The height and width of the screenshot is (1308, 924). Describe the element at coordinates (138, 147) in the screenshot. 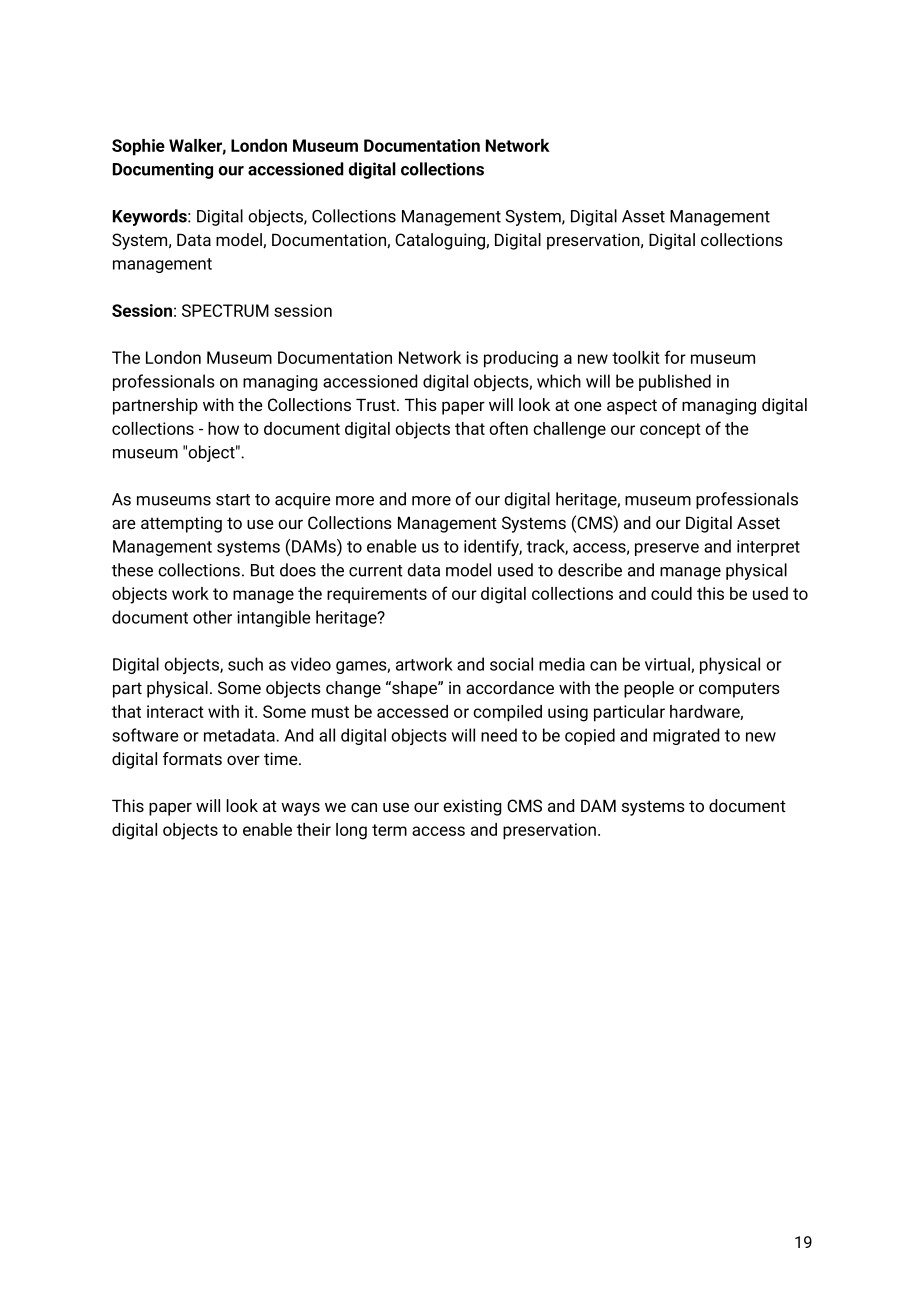

I see `Sophie` at that location.
